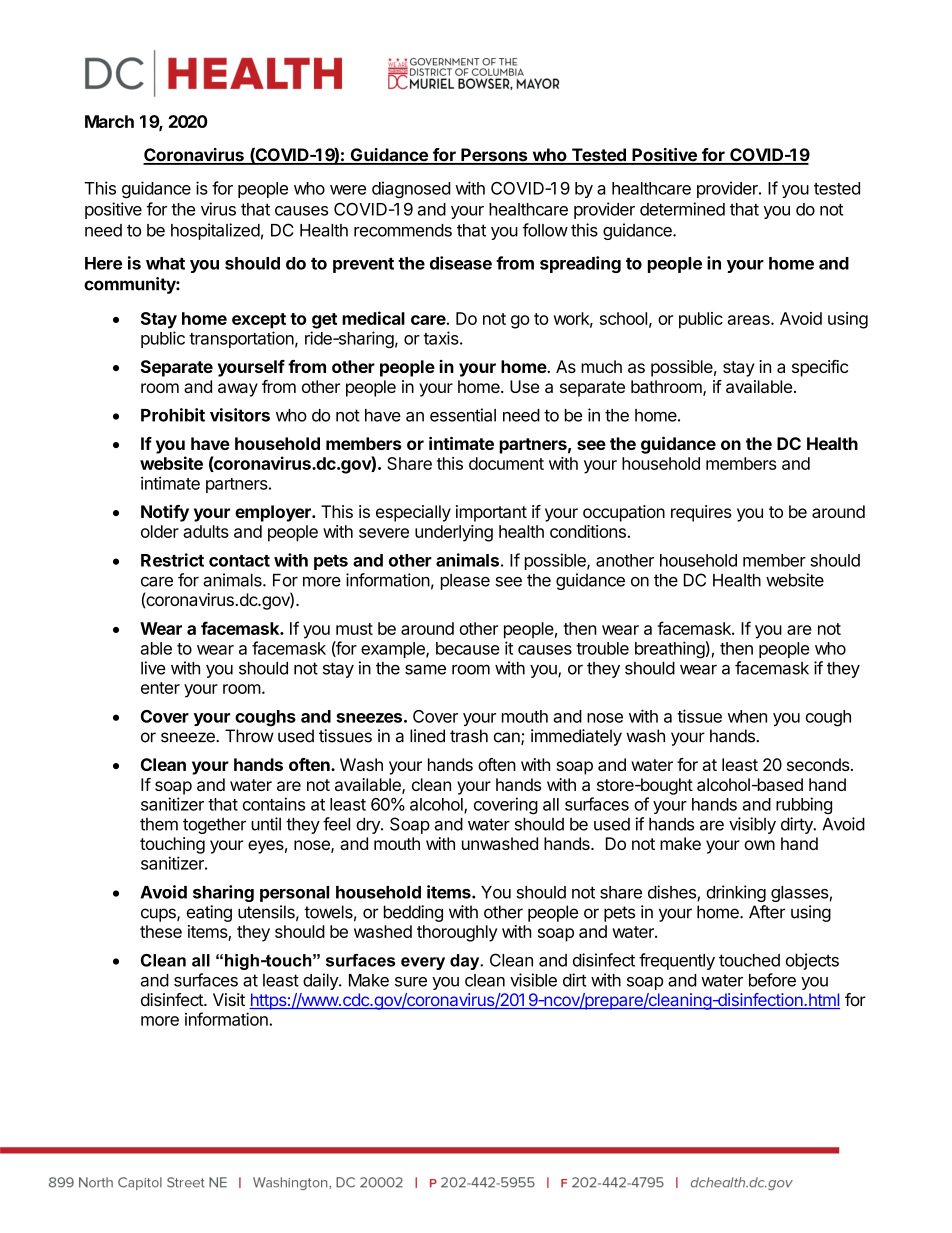 The width and height of the screenshot is (952, 1233). Describe the element at coordinates (752, 825) in the screenshot. I see `visibly` at that location.
